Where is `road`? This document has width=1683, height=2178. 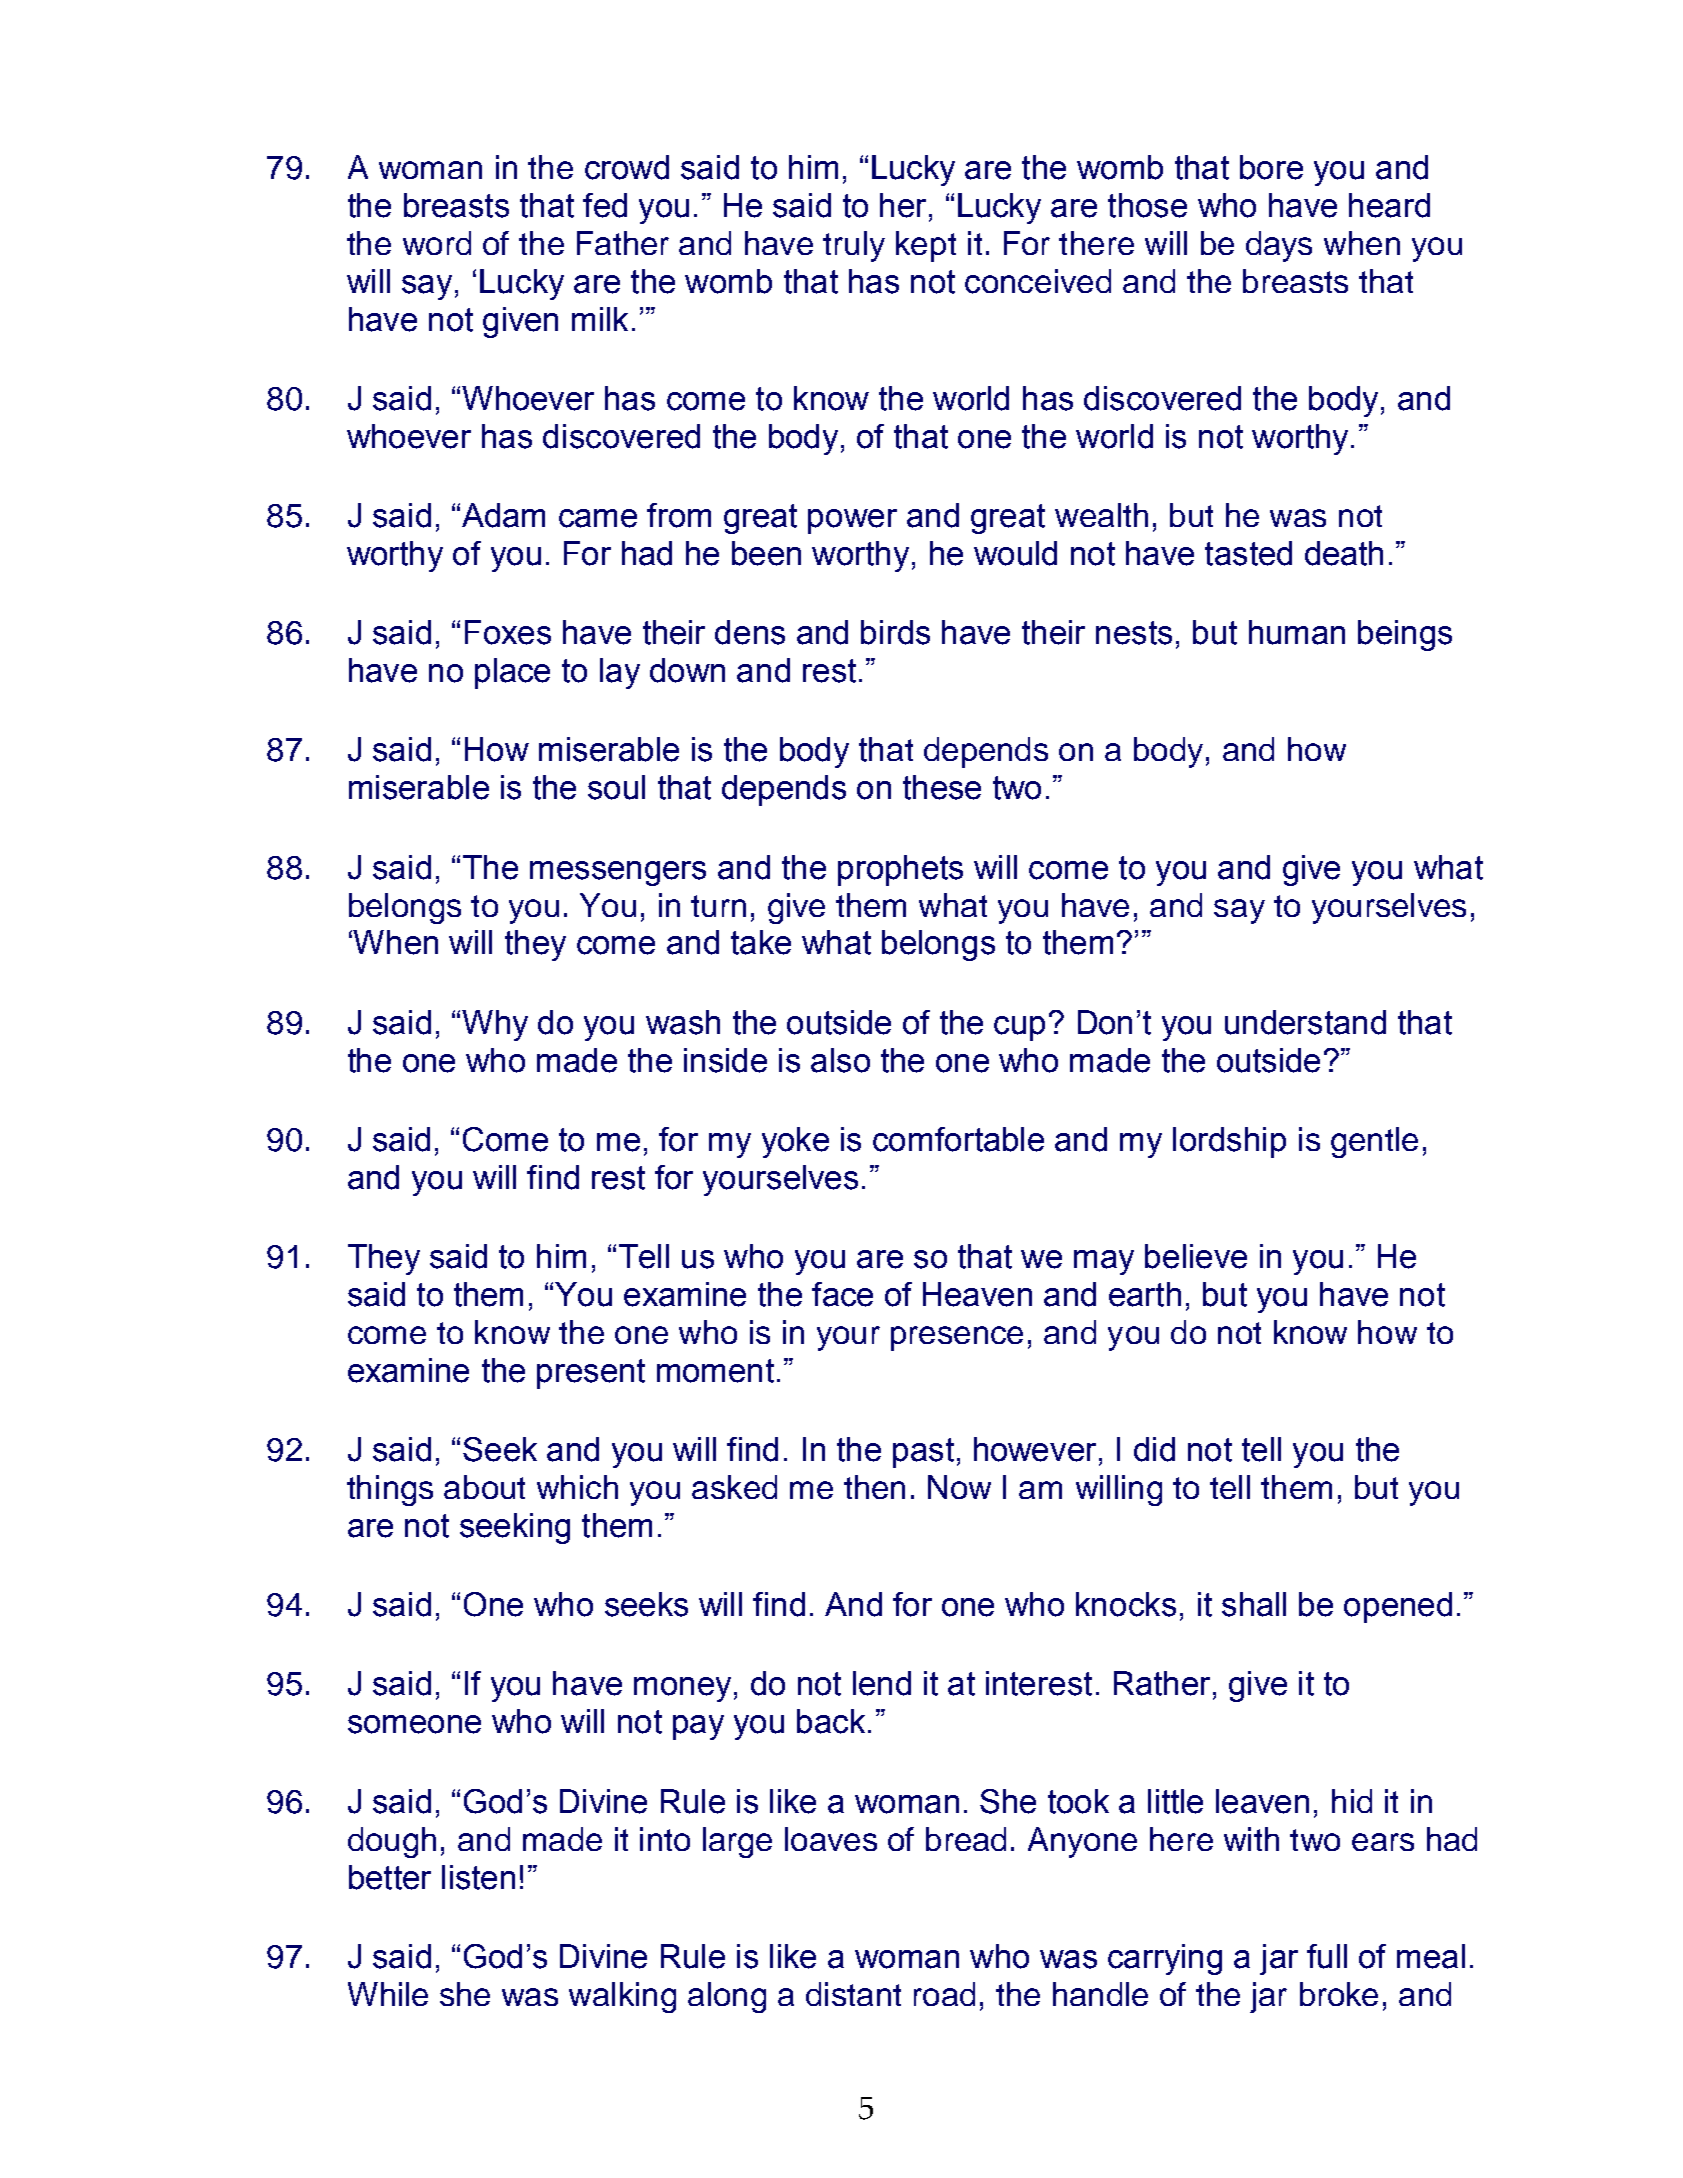
road is located at coordinates (944, 1994).
